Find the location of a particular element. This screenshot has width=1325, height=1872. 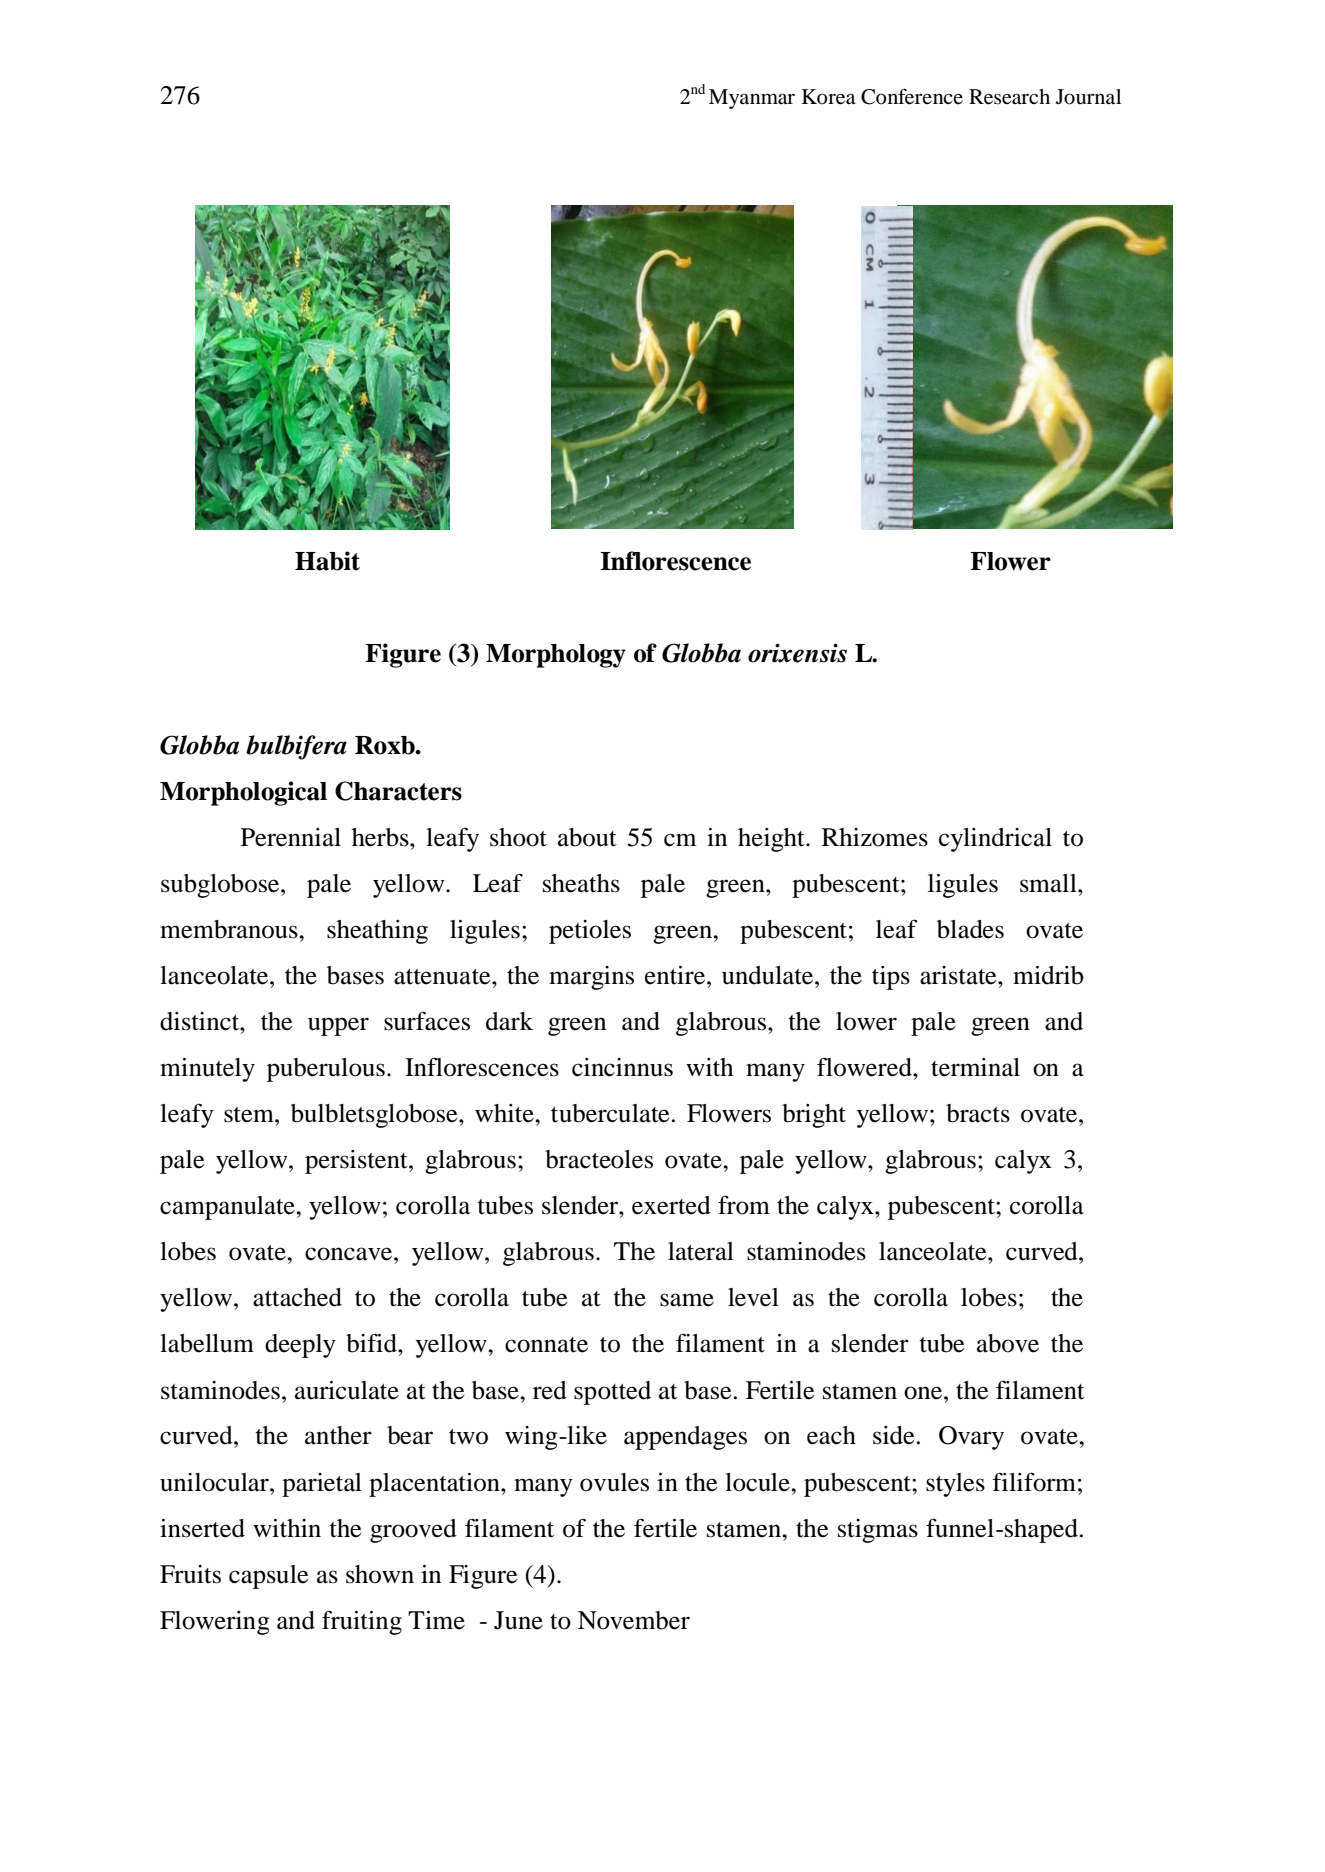

styles is located at coordinates (955, 1485).
